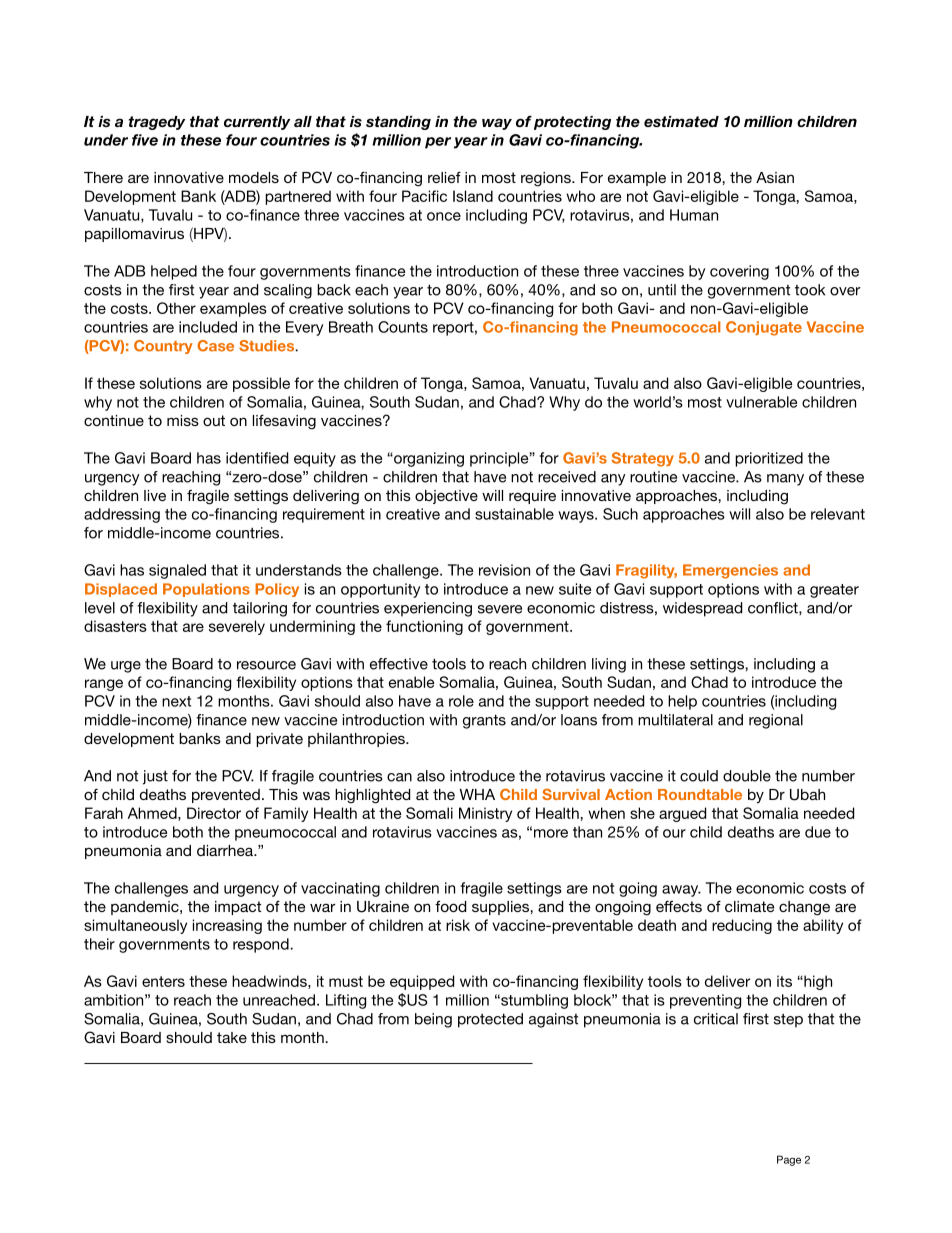  Describe the element at coordinates (446, 497) in the screenshot. I see `objective` at that location.
